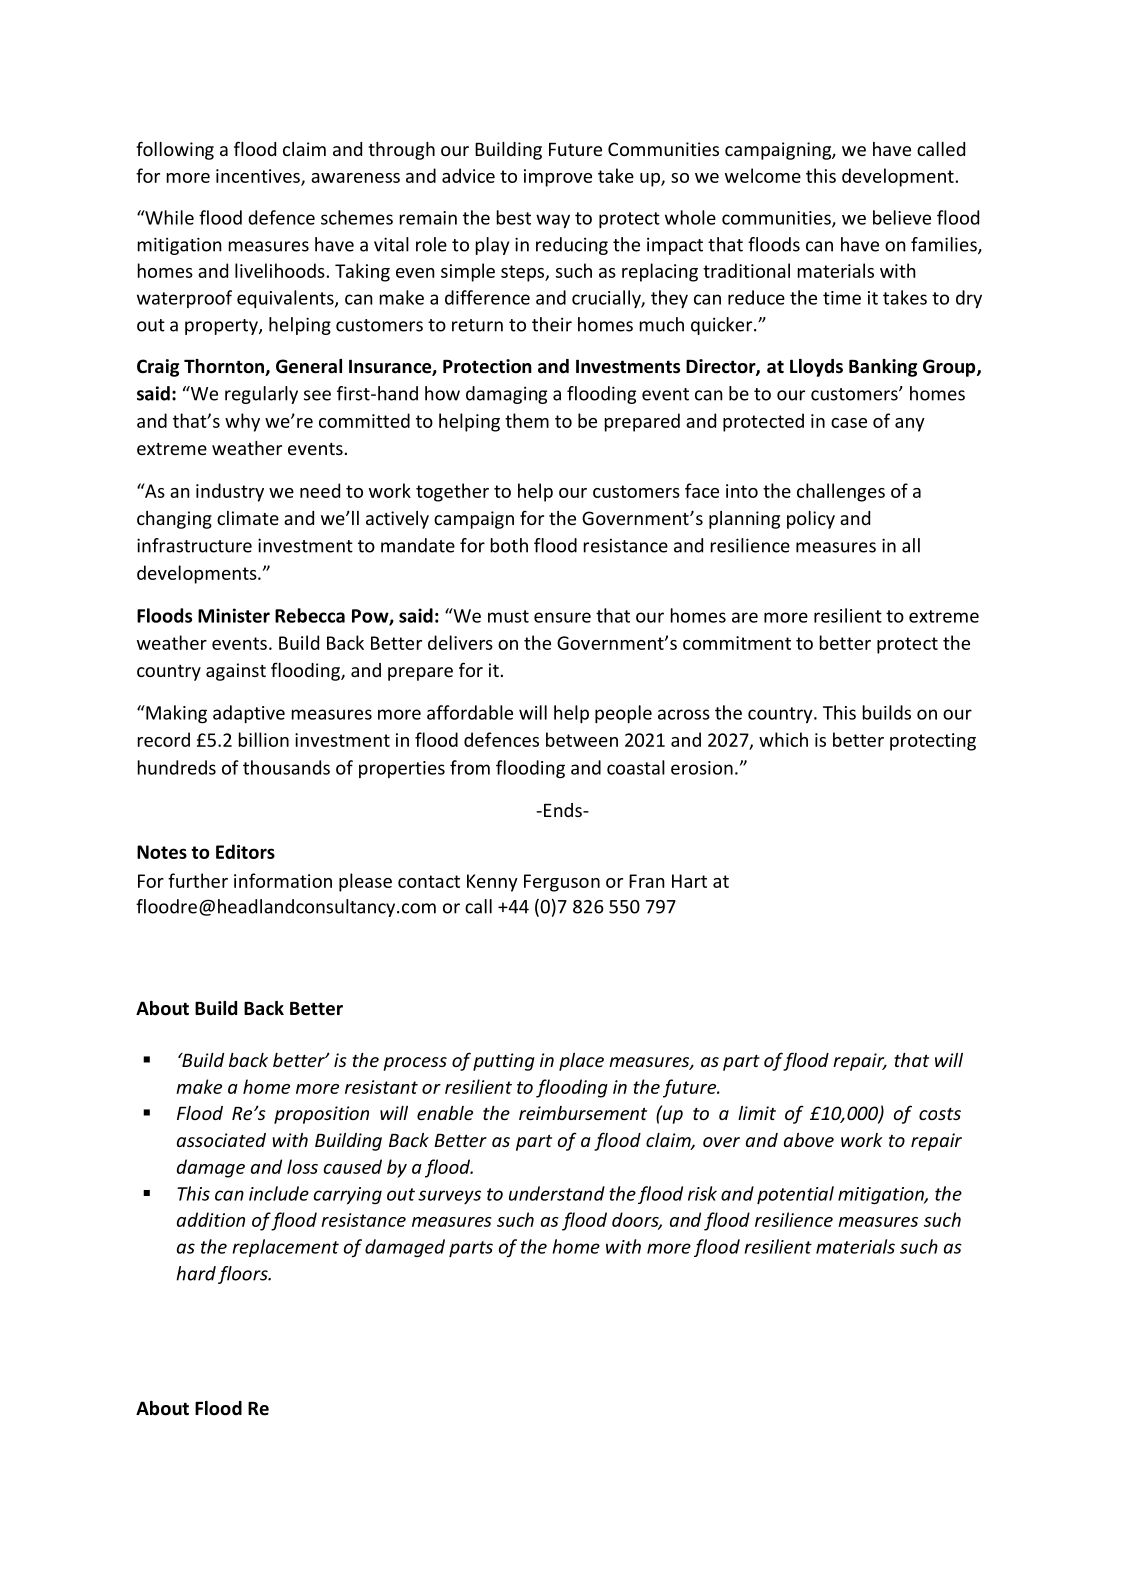  I want to click on both, so click(509, 545).
